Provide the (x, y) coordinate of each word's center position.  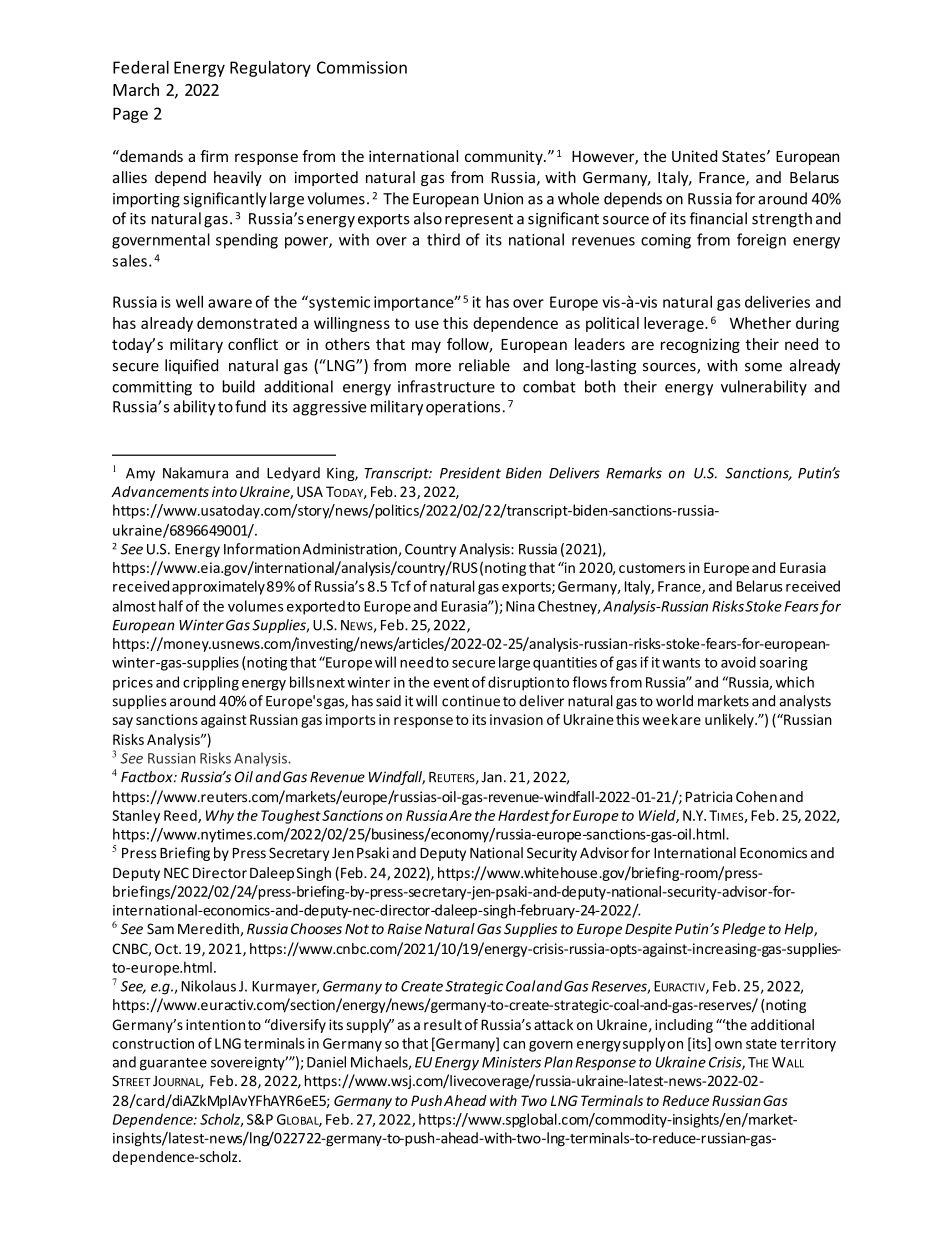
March (136, 89)
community (505, 157)
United (694, 156)
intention (215, 1024)
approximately (218, 587)
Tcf (401, 586)
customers (652, 568)
